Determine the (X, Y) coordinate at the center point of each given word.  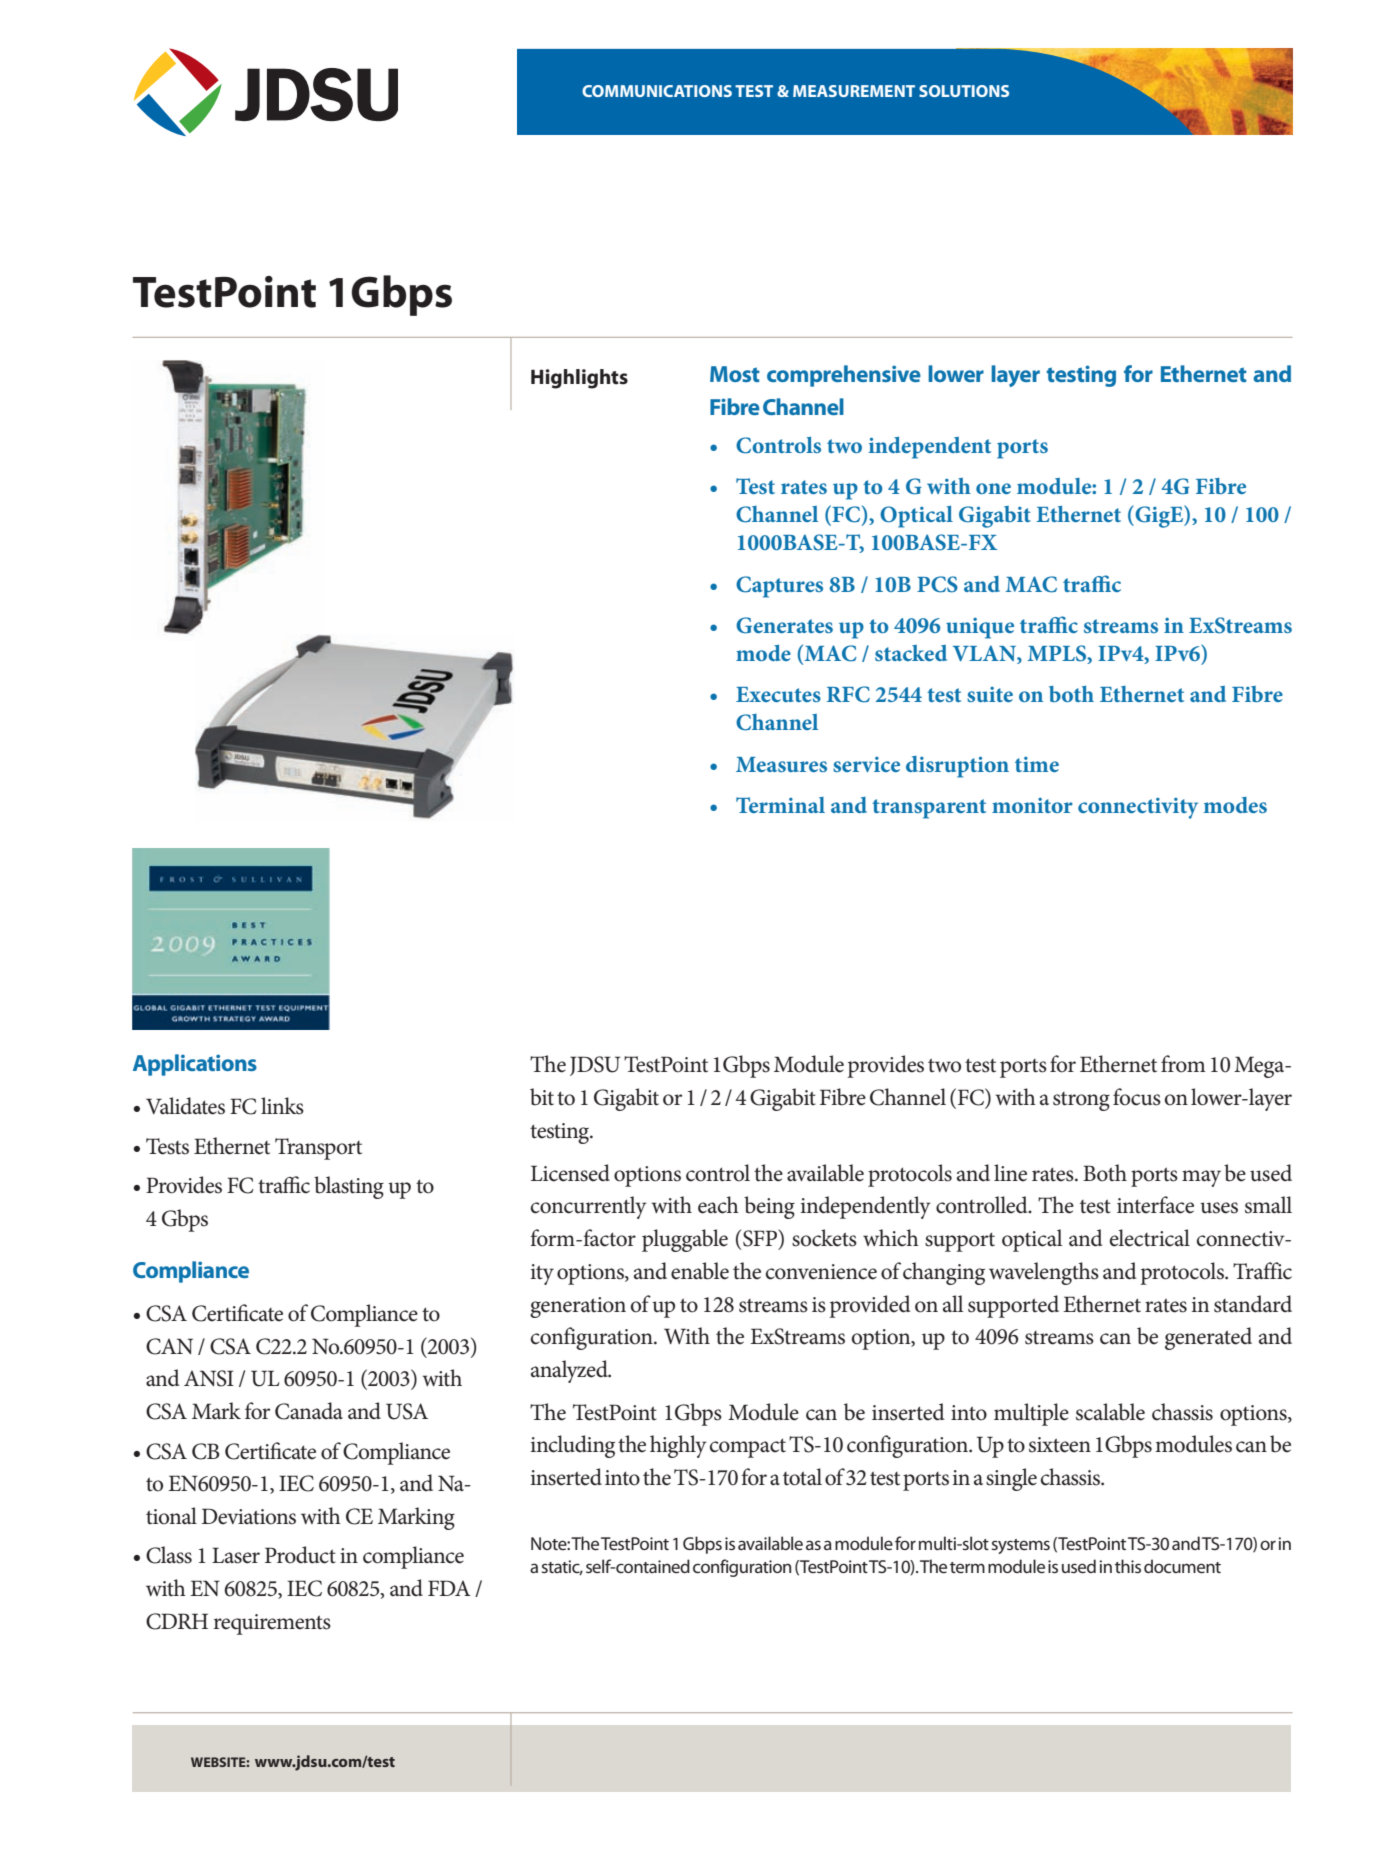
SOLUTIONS (964, 91)
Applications (195, 1065)
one (993, 488)
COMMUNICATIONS (657, 91)
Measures (781, 764)
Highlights (579, 379)
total (802, 1477)
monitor (1032, 805)
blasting (349, 1187)
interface (1155, 1205)
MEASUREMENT (854, 91)
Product (300, 1555)
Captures (779, 587)
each (718, 1205)
